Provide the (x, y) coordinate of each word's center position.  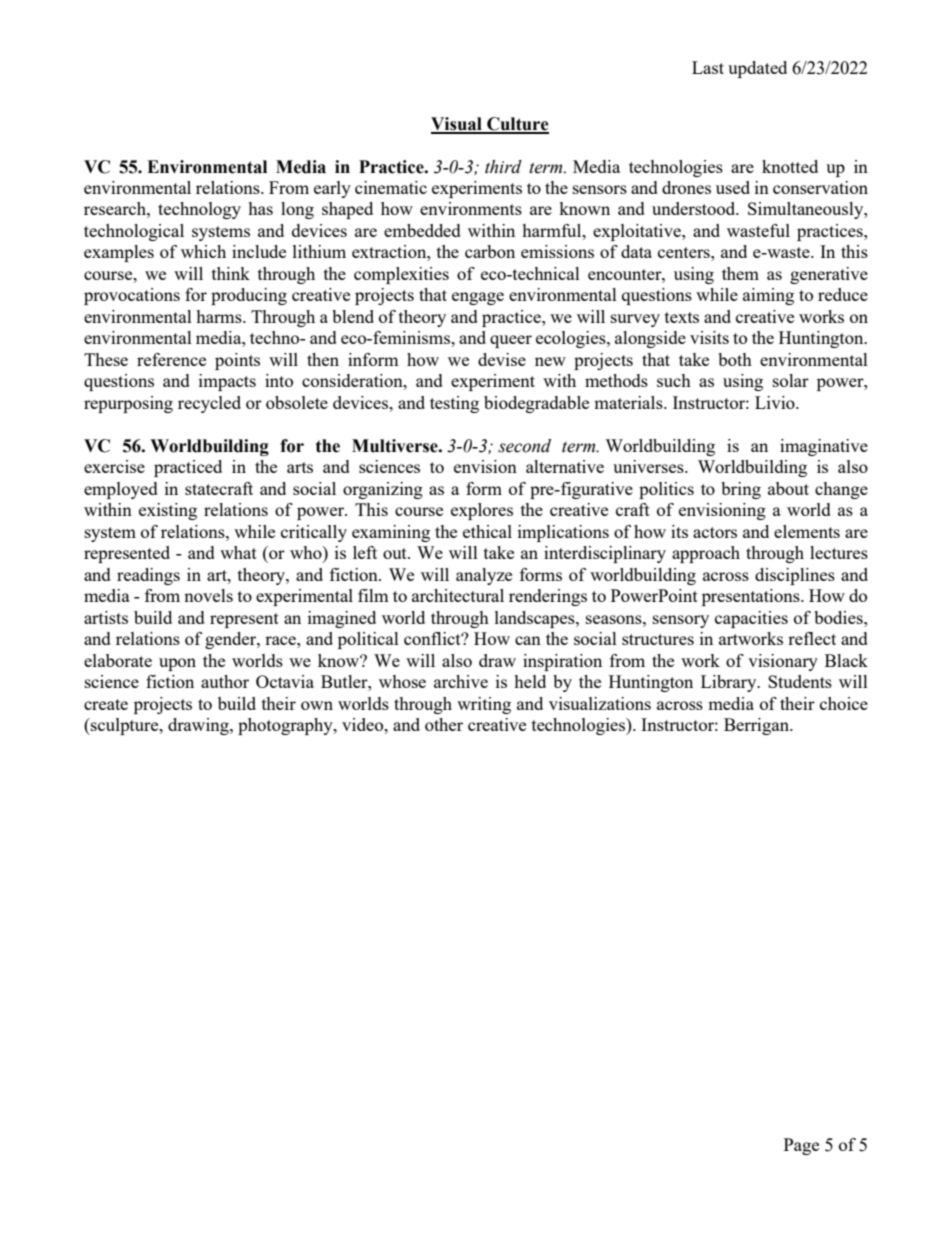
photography (286, 726)
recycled (209, 404)
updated (757, 69)
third (503, 167)
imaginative (824, 447)
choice (844, 703)
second (524, 446)
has (260, 208)
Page (801, 1146)
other (444, 724)
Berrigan (758, 726)
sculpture (125, 726)
